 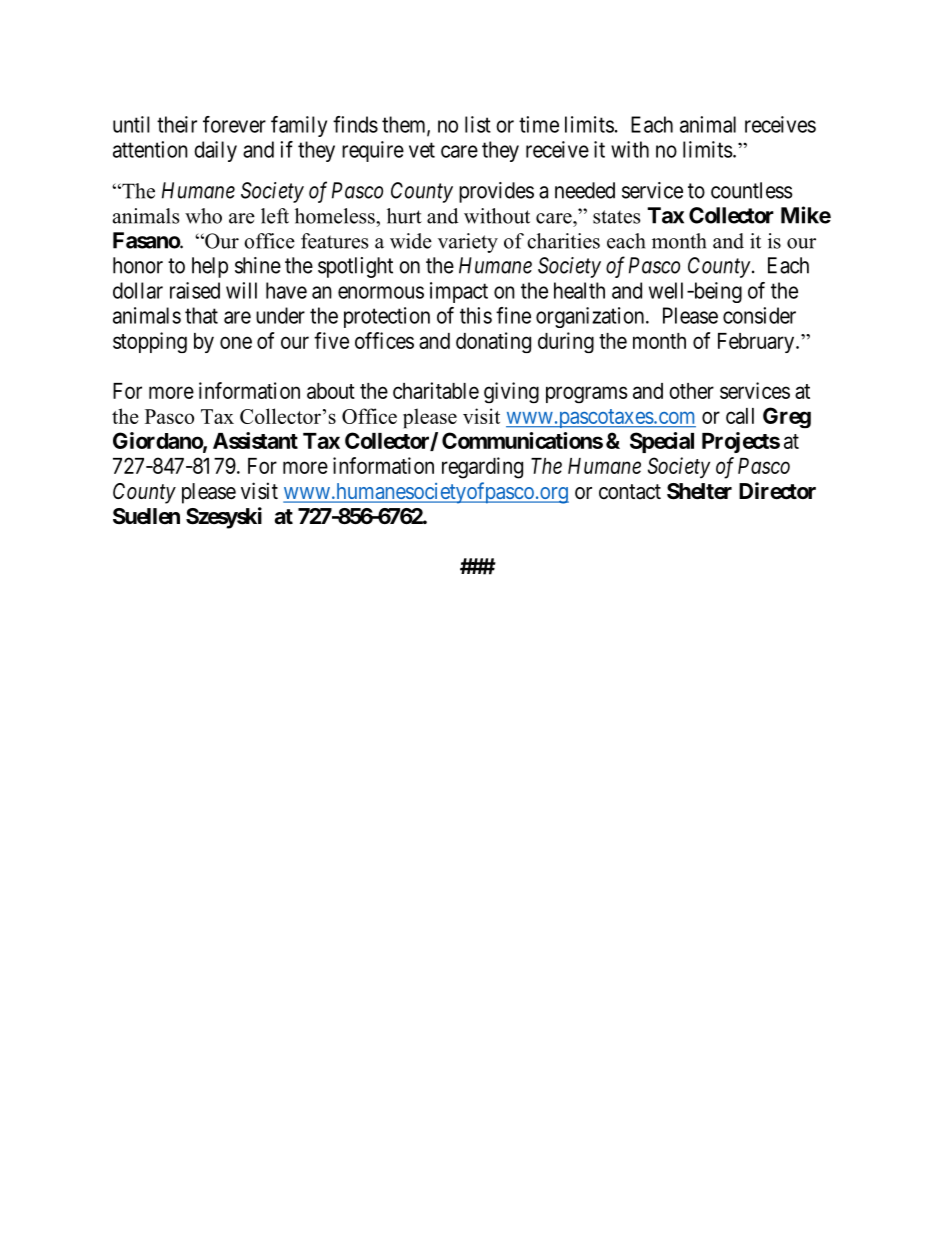 What do you see at coordinates (210, 267) in the page?
I see `help` at bounding box center [210, 267].
